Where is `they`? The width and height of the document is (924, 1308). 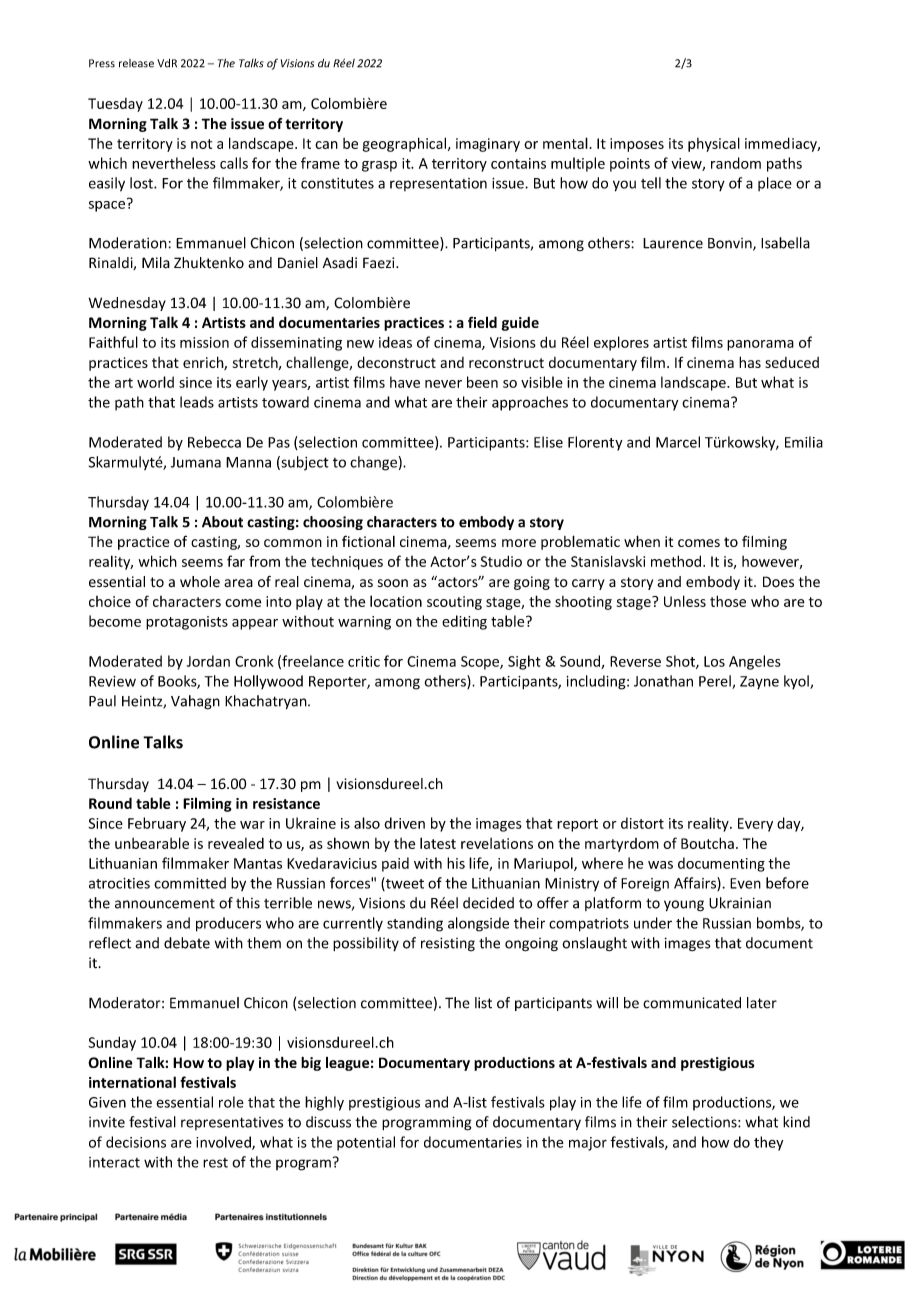
they is located at coordinates (768, 1143).
